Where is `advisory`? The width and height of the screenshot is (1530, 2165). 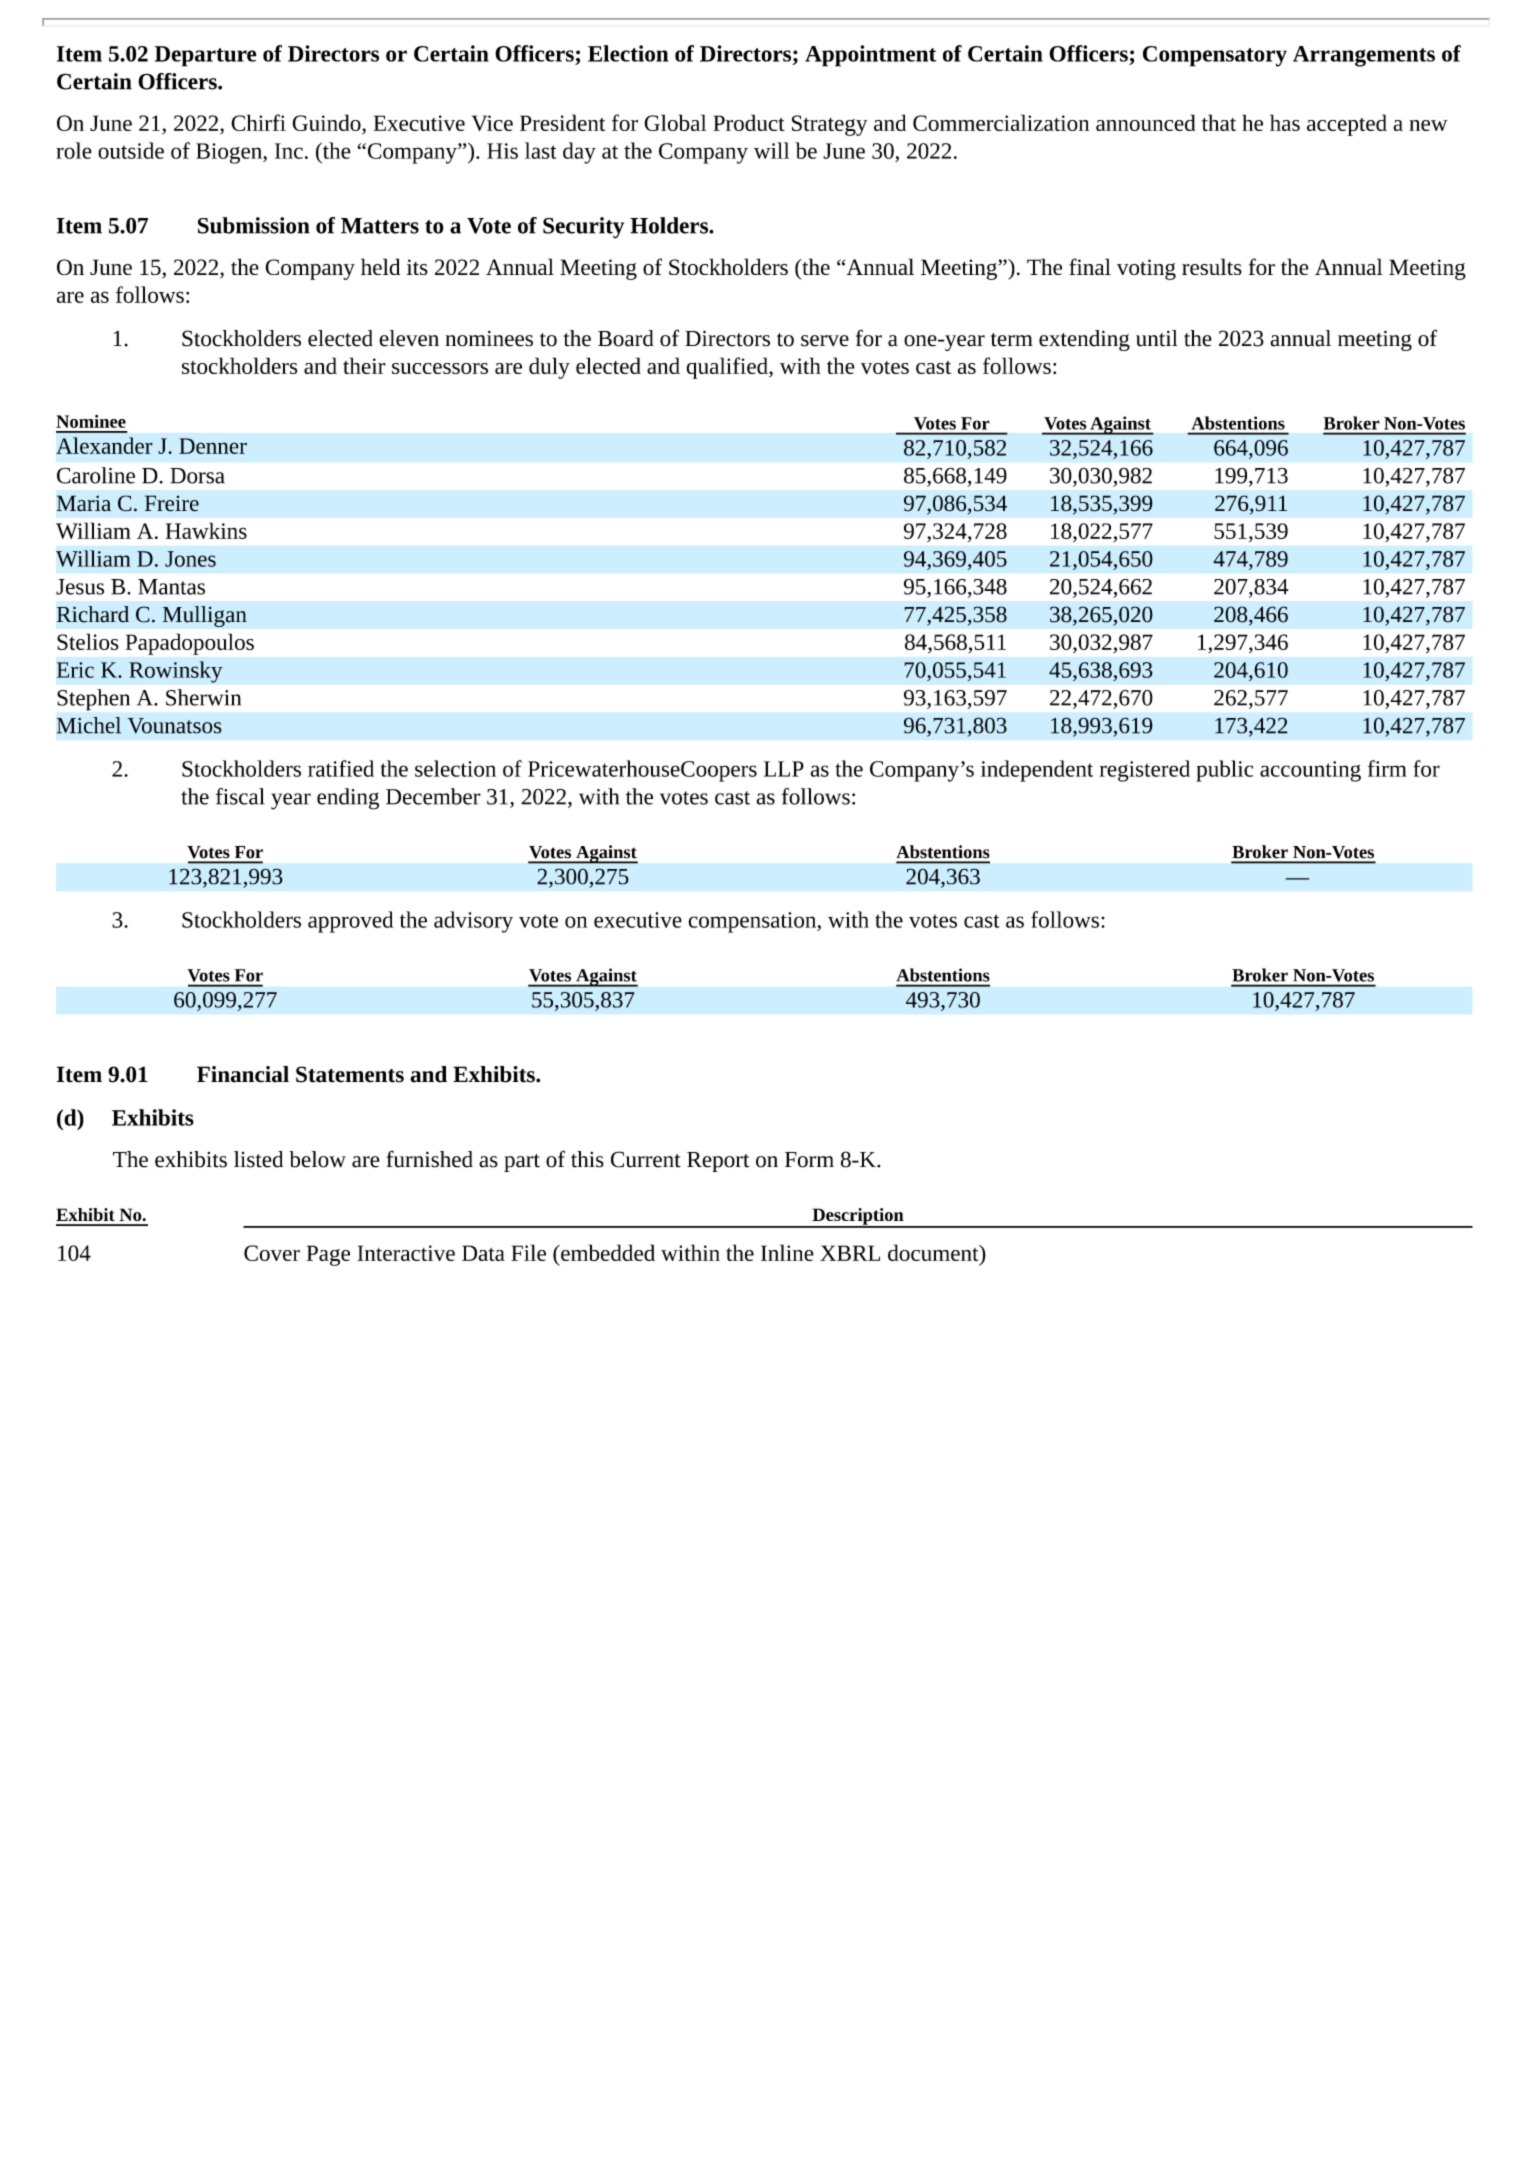 advisory is located at coordinates (473, 922).
